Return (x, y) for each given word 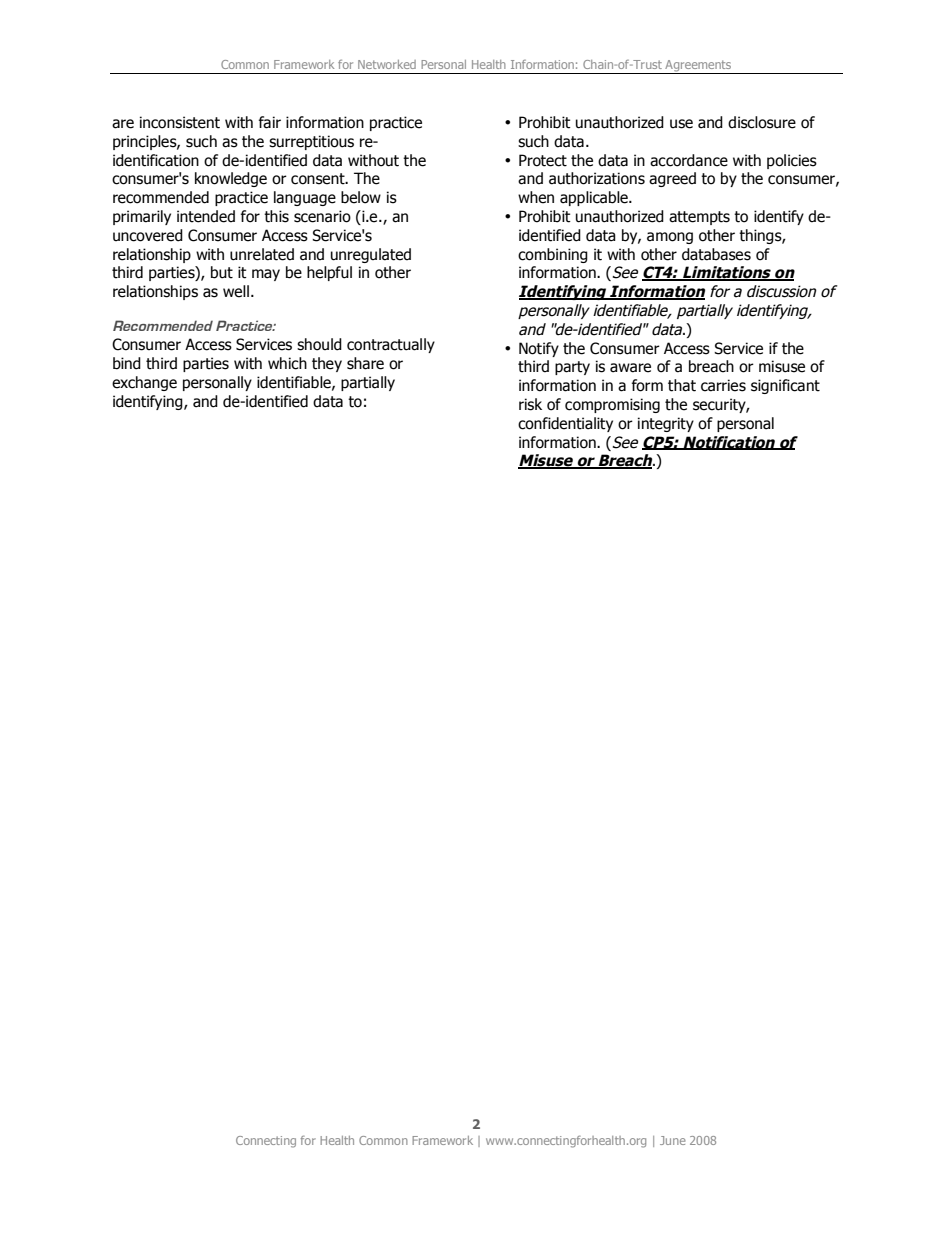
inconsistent (180, 122)
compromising (612, 405)
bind (127, 363)
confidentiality (565, 424)
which (287, 363)
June (673, 1140)
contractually (391, 345)
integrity (666, 424)
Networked (387, 64)
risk (530, 404)
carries (723, 385)
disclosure (762, 122)
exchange (144, 383)
